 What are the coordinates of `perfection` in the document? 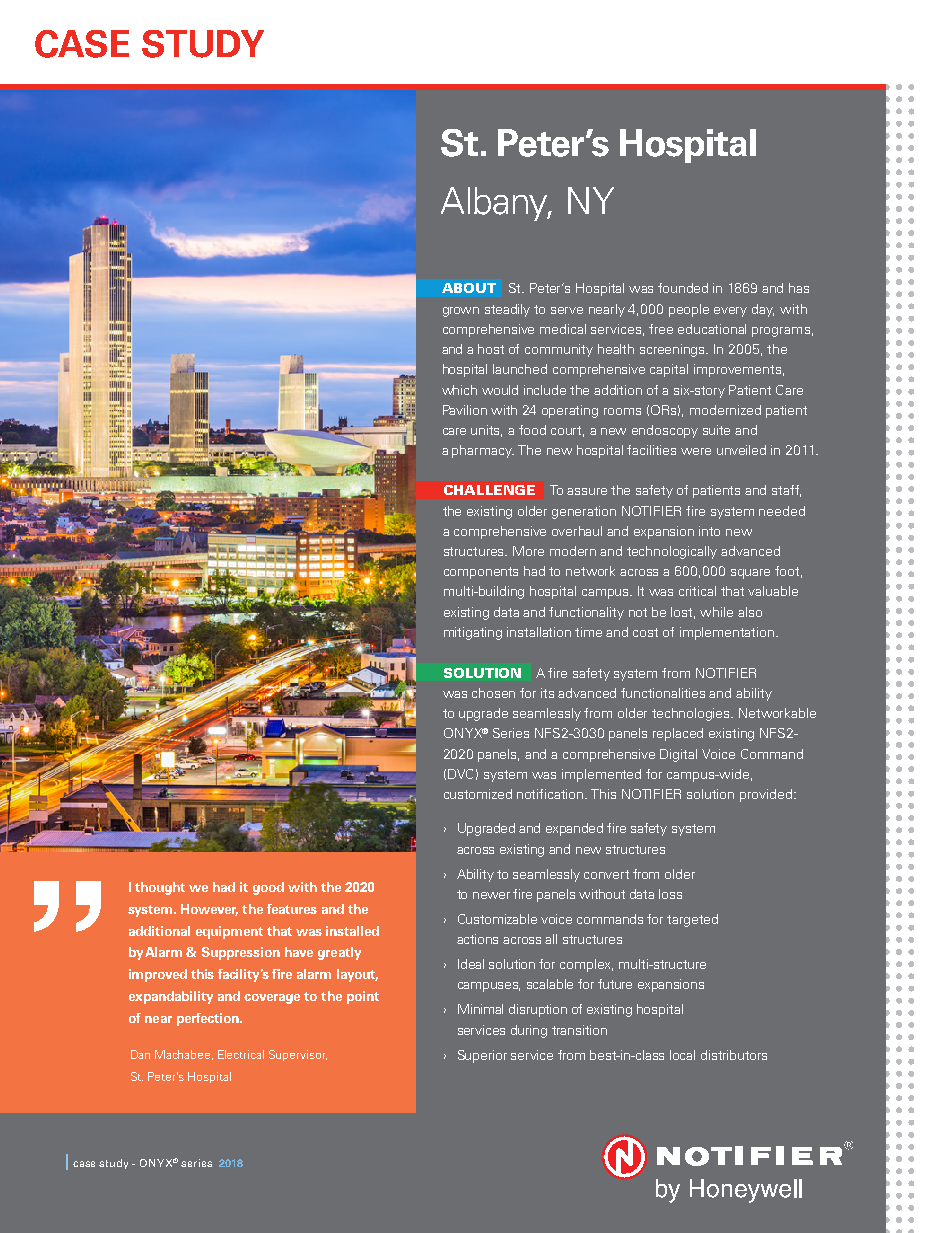 It's located at (209, 1019).
